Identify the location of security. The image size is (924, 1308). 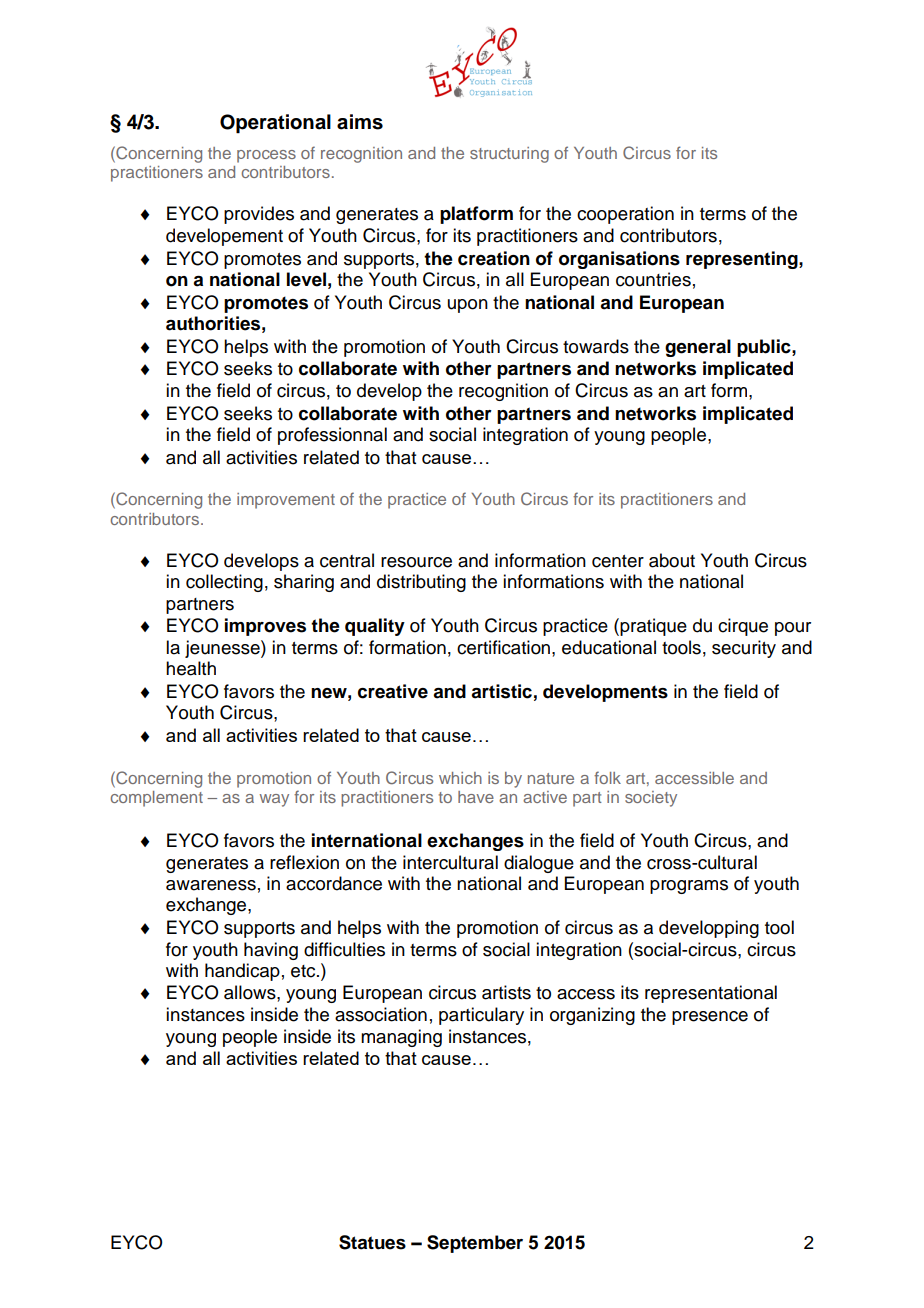
(744, 649).
